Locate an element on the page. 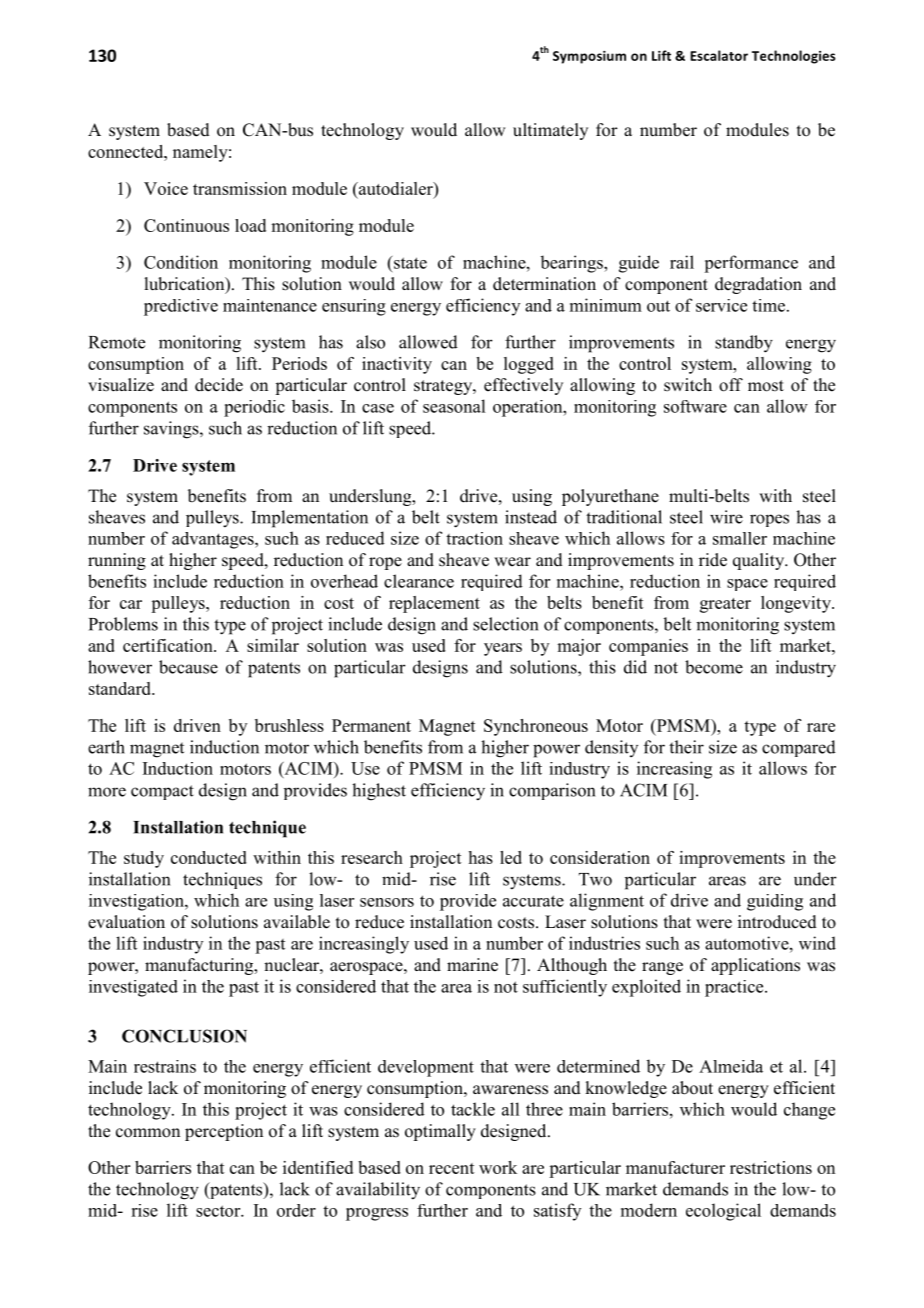 This page has height=1308, width=924. perception is located at coordinates (224, 1132).
